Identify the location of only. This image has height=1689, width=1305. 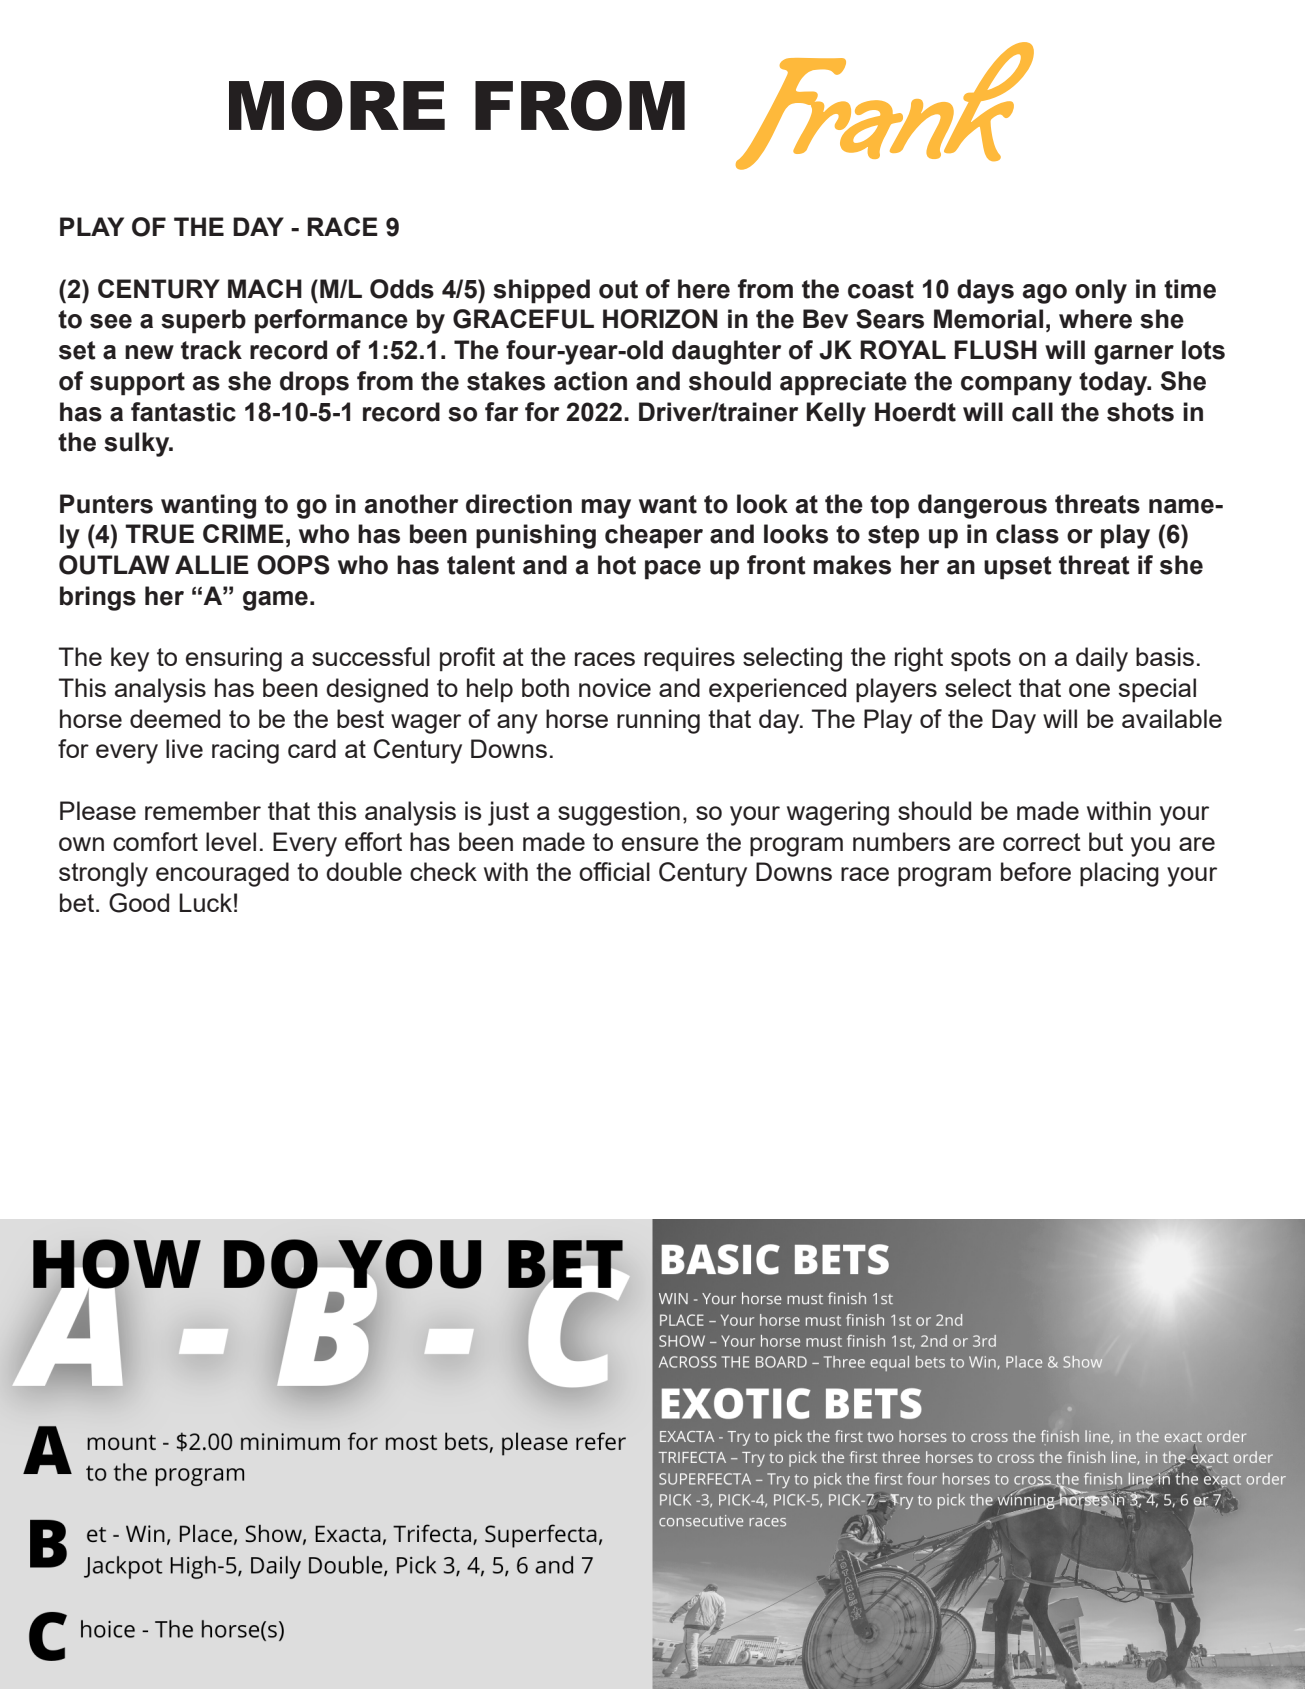
(1101, 291).
